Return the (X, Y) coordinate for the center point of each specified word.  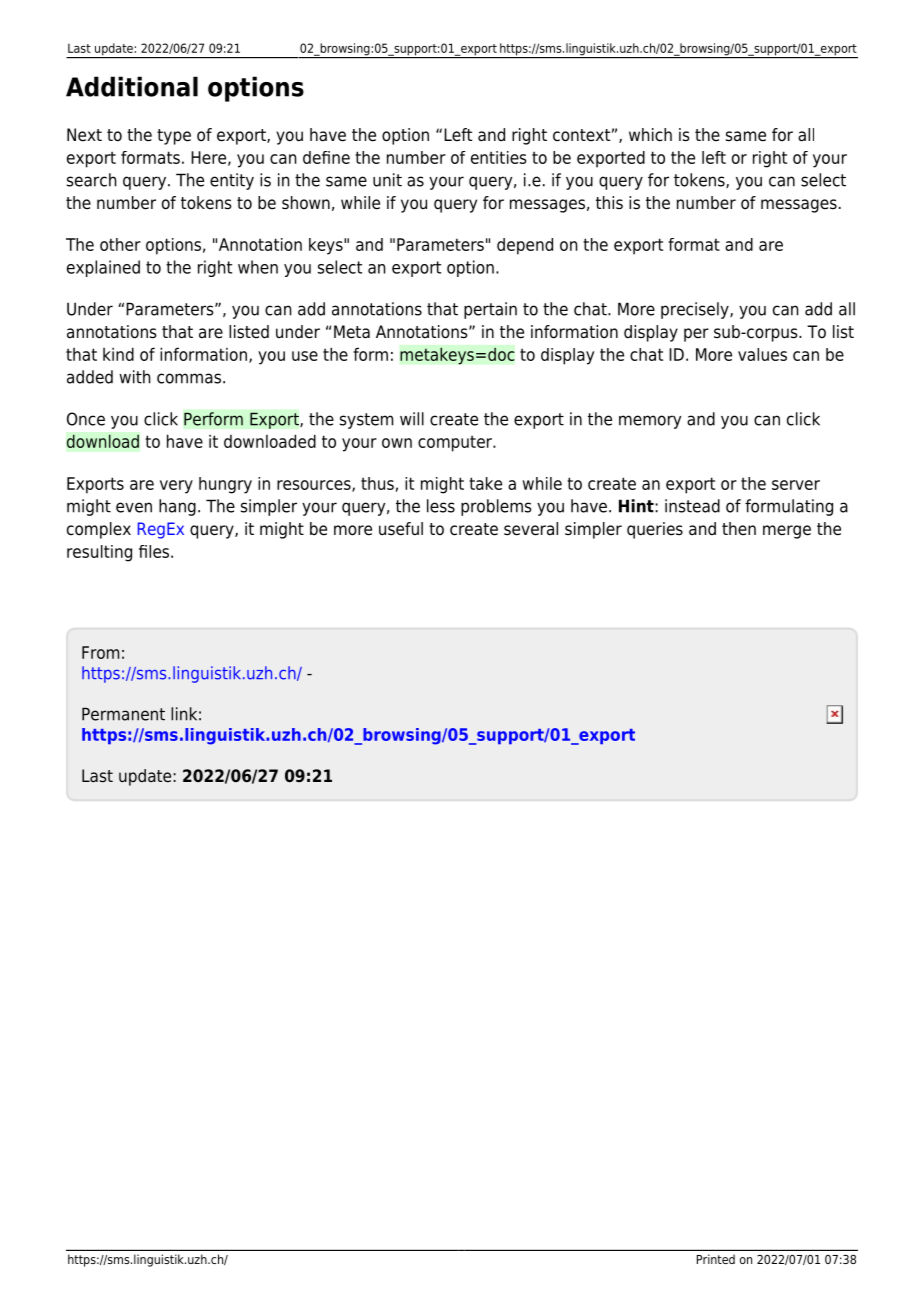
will (412, 419)
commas (189, 378)
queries (655, 530)
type (174, 137)
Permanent (123, 714)
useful (401, 529)
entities (498, 157)
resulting (99, 553)
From (100, 652)
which (650, 135)
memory (650, 422)
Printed (716, 1259)
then (739, 529)
